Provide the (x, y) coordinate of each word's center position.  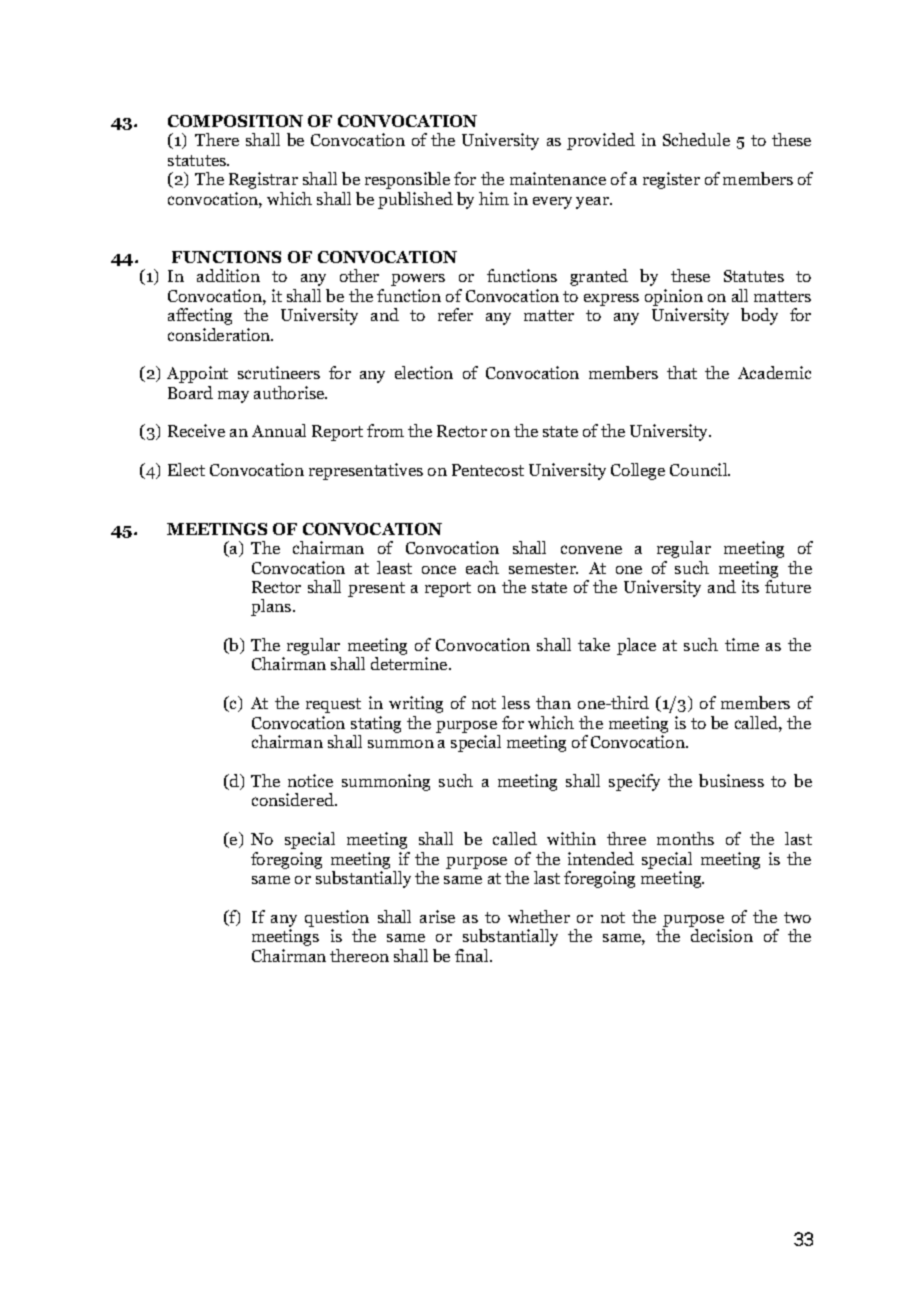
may (233, 397)
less (516, 702)
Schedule (696, 139)
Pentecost (488, 470)
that (682, 372)
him (494, 198)
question (337, 918)
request (333, 705)
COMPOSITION (235, 121)
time (742, 644)
